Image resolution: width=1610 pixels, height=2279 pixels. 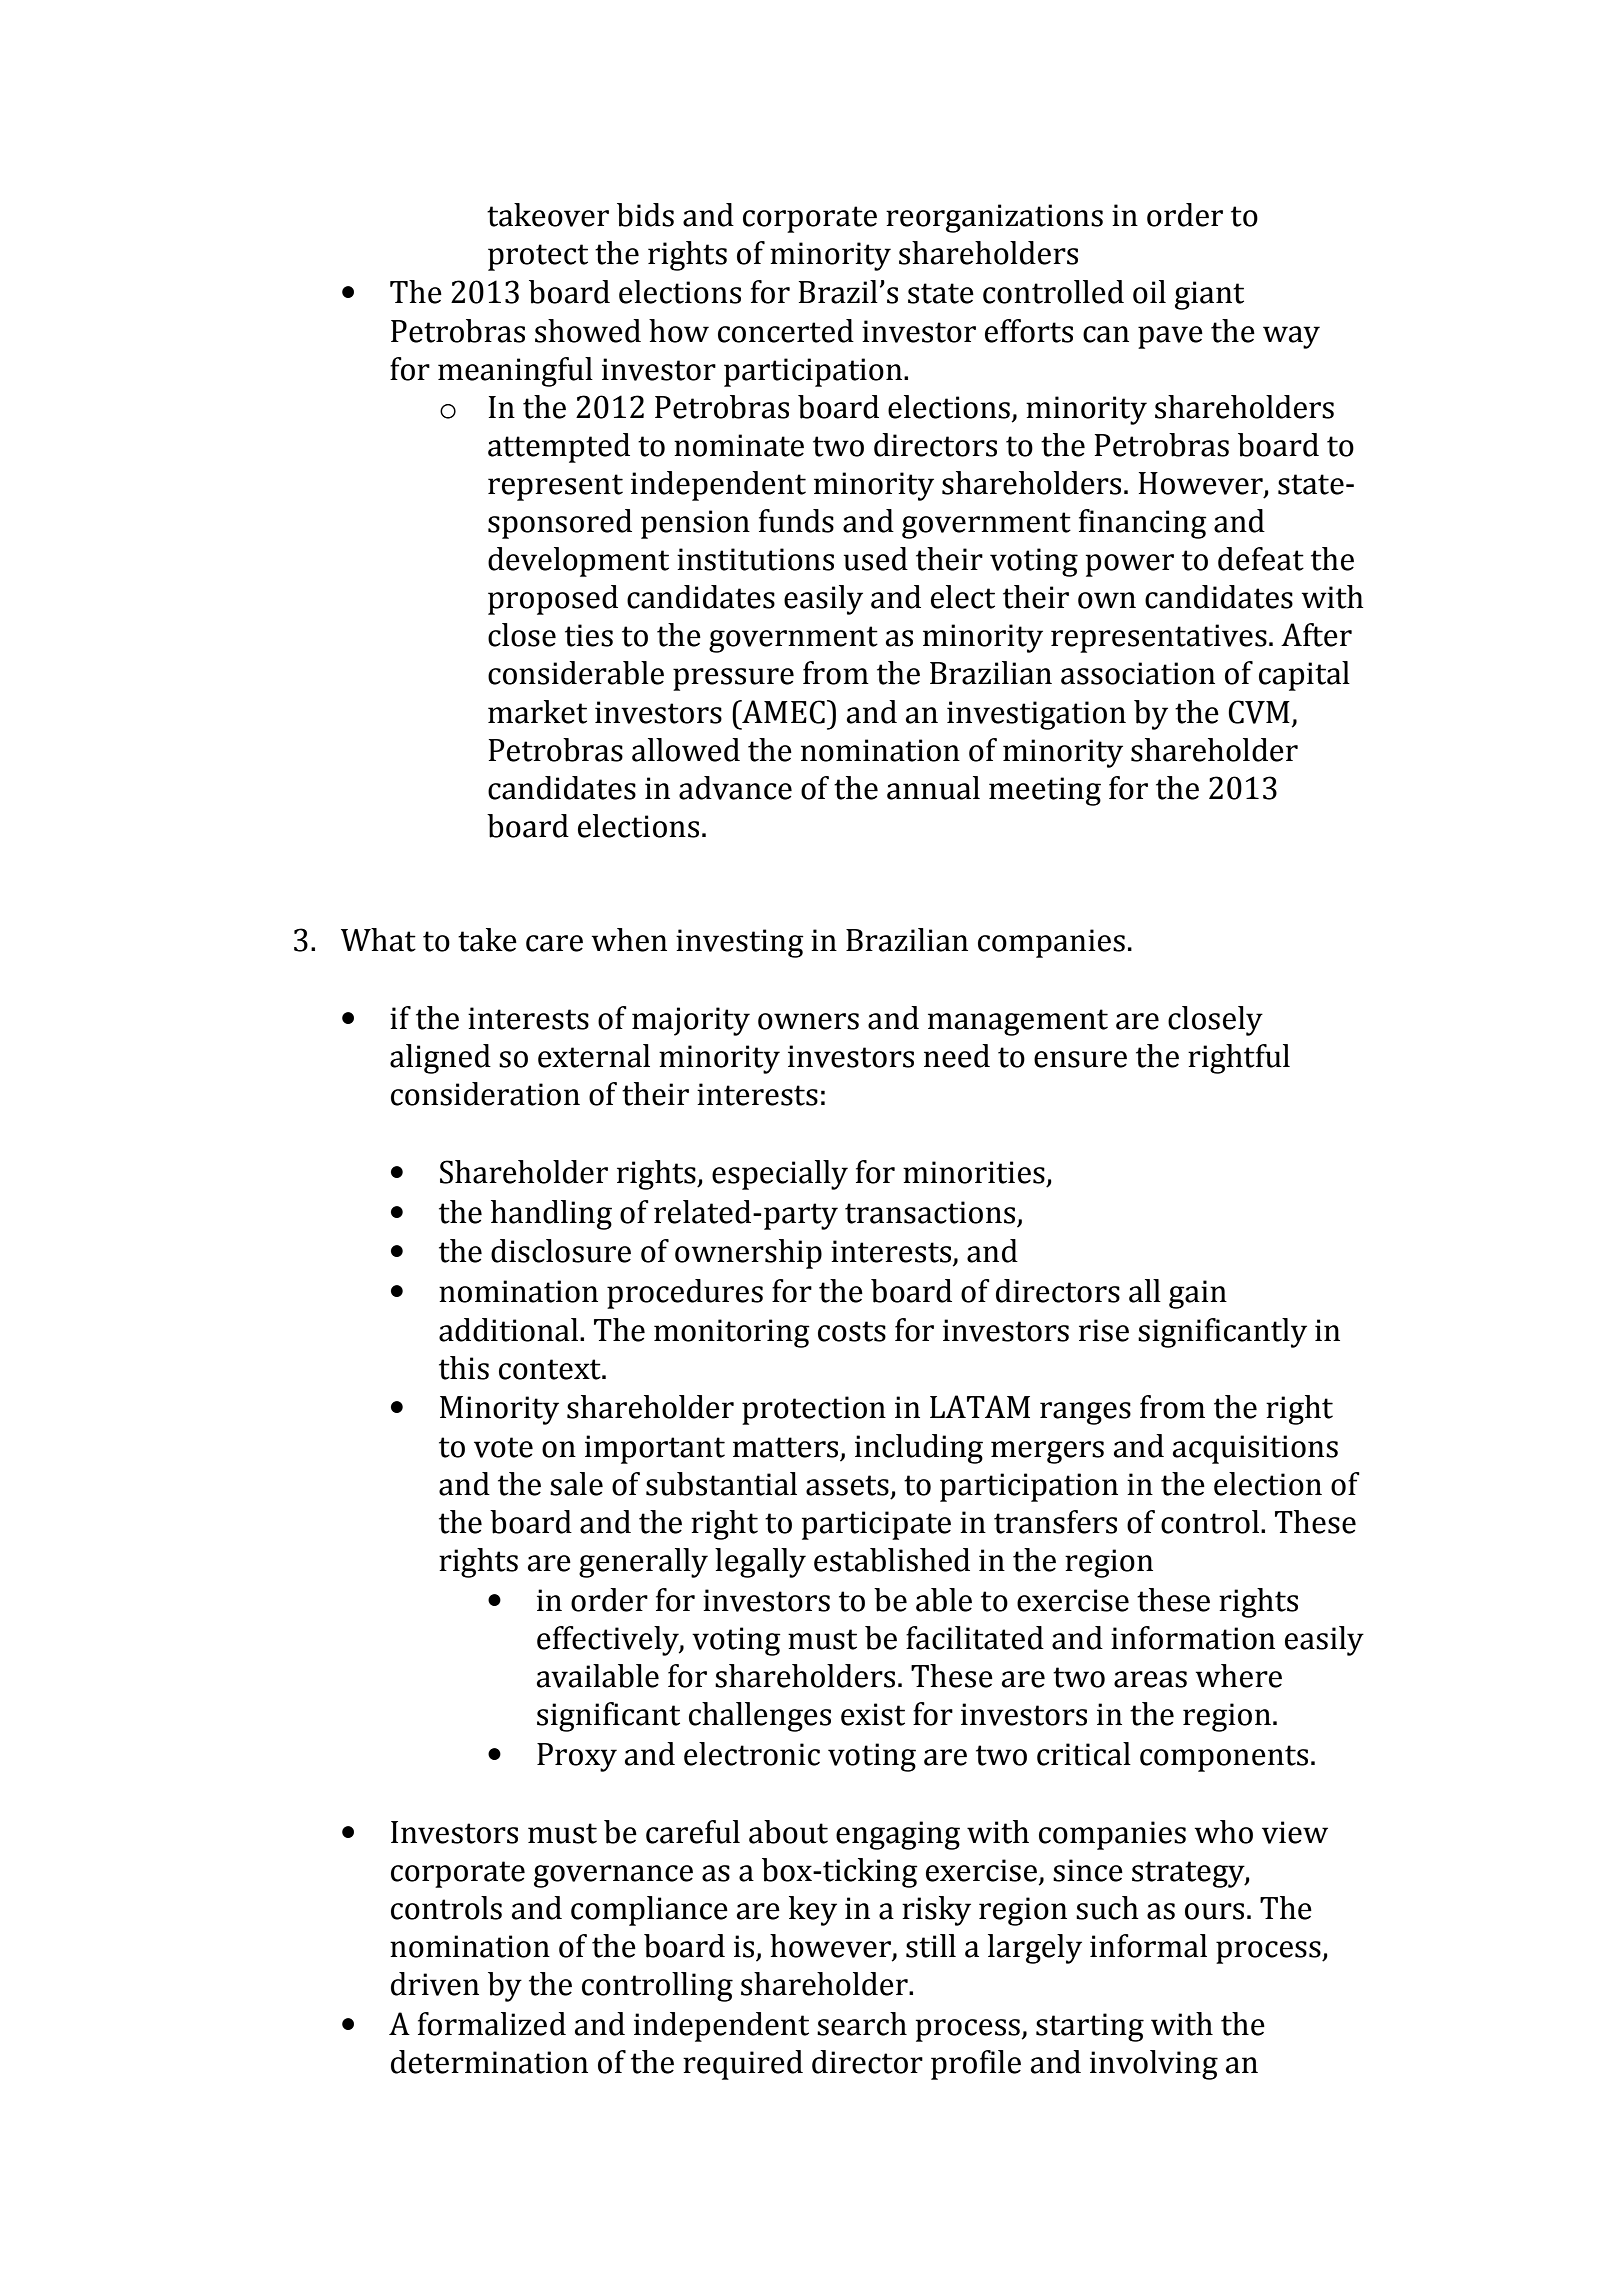 What do you see at coordinates (862, 2024) in the screenshot?
I see `search` at bounding box center [862, 2024].
